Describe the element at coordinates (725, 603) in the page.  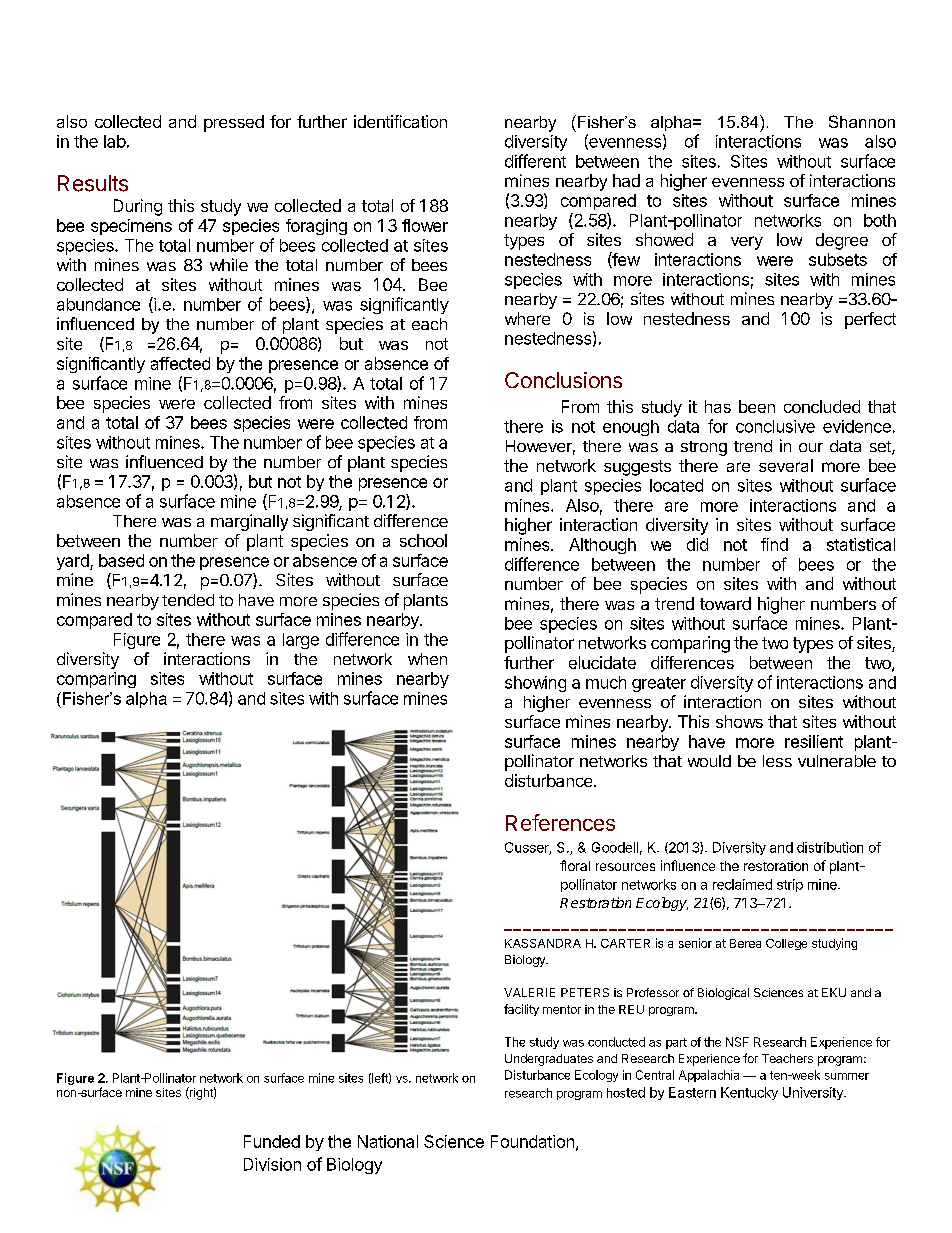
I see `toward` at that location.
